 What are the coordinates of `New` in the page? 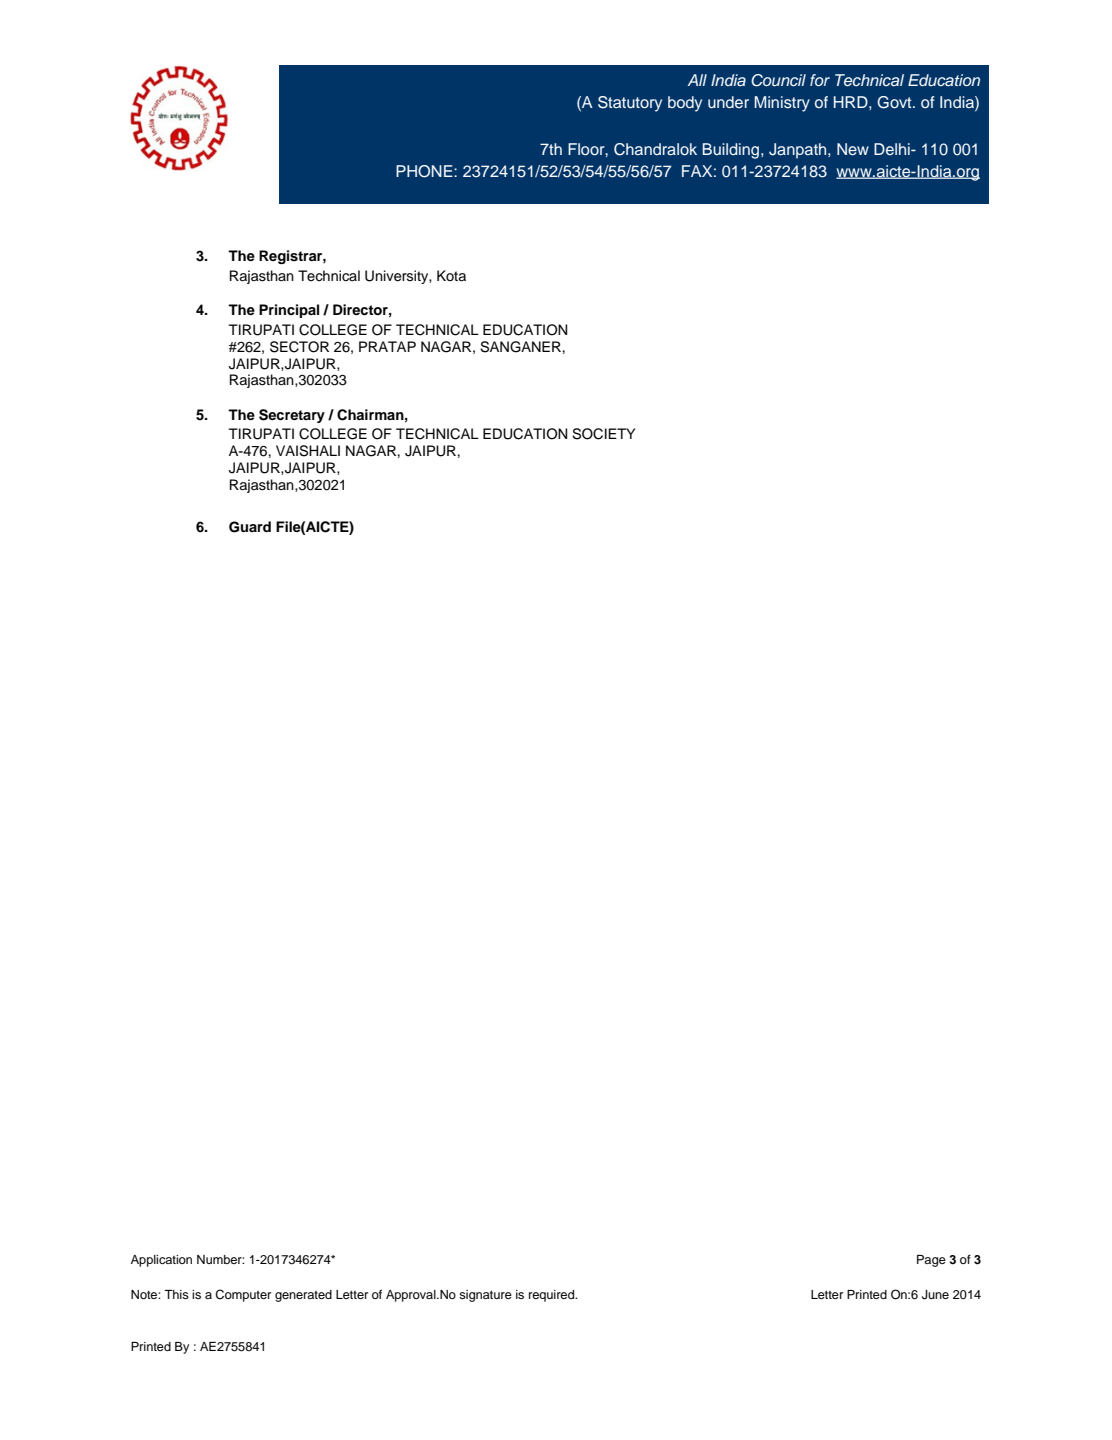 It's located at (853, 149).
